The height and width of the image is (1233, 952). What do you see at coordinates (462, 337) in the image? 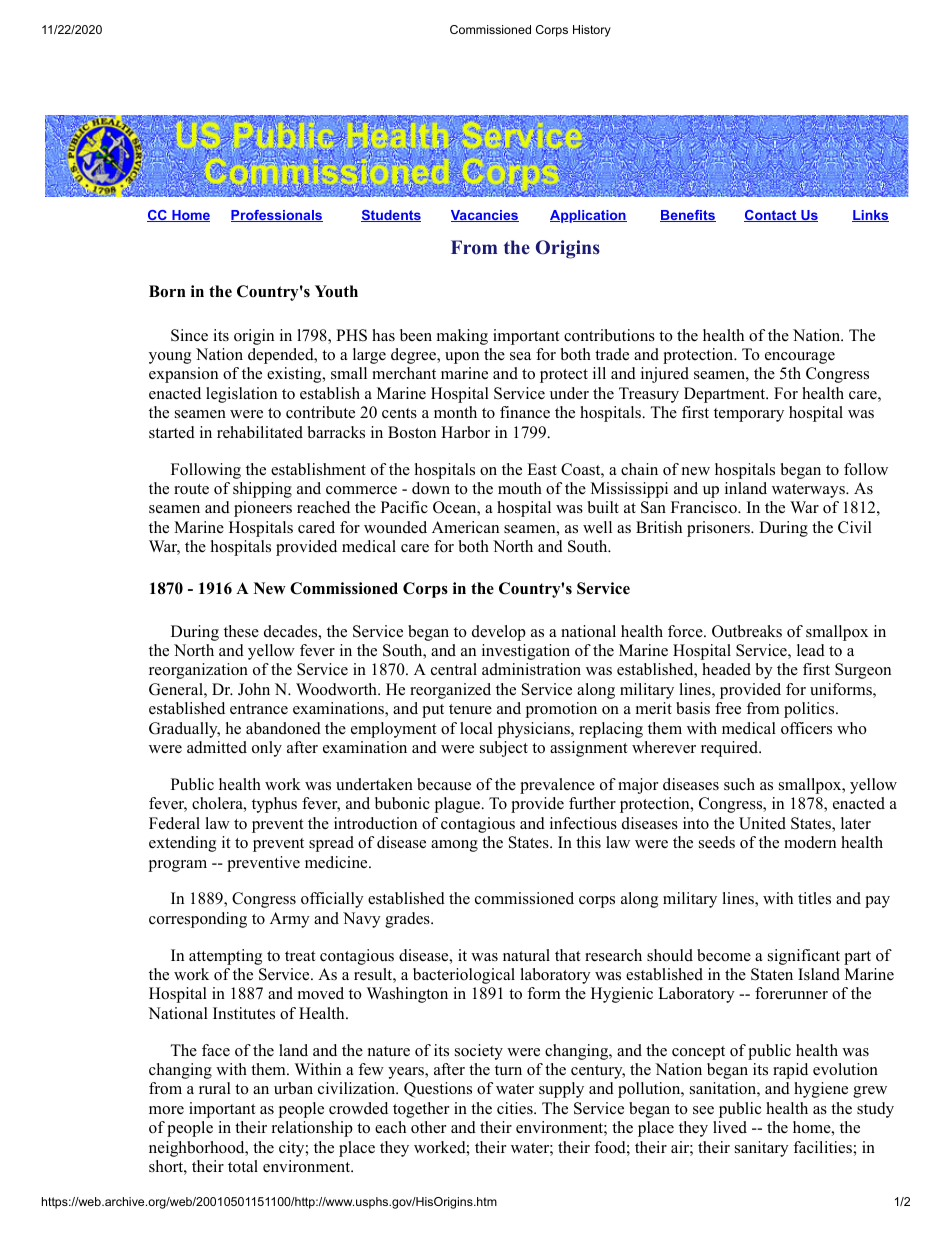
I see `making` at bounding box center [462, 337].
